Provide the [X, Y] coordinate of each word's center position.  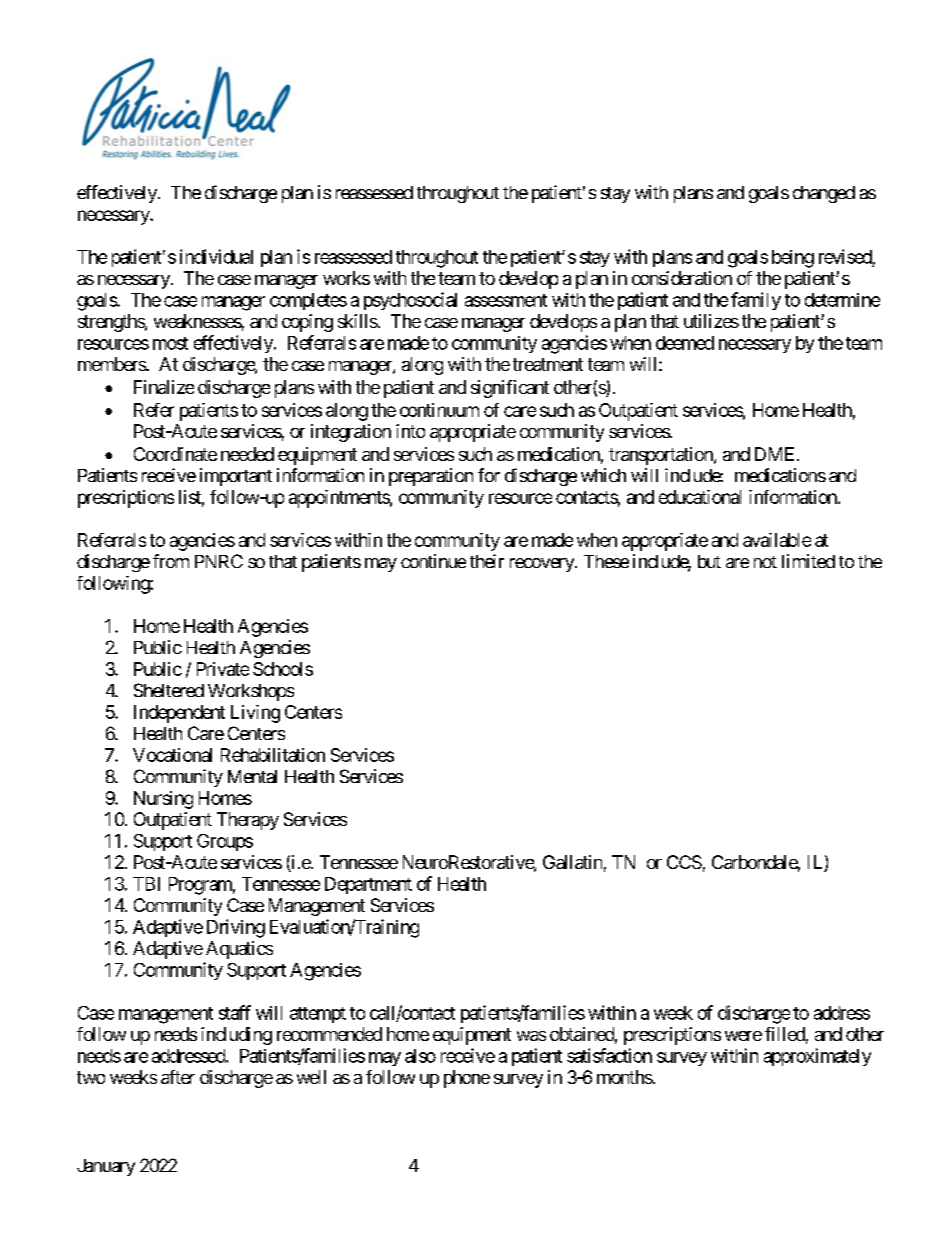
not [765, 562]
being [793, 259]
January [106, 1167]
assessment [506, 300]
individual [216, 256]
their [487, 561]
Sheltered [169, 690]
